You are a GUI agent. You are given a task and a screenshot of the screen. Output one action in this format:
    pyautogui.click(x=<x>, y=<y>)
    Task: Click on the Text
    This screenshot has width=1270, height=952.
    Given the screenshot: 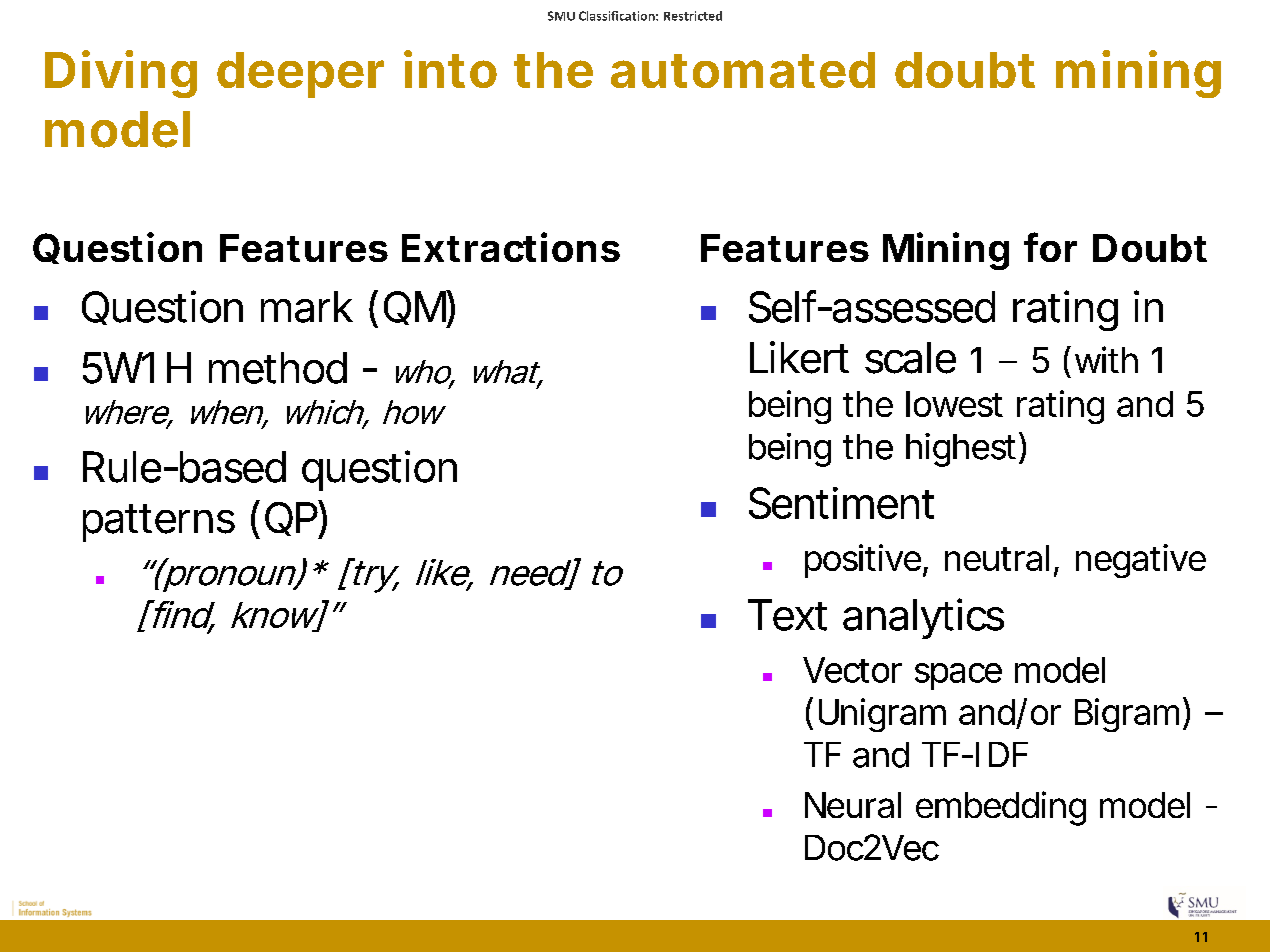 What is the action you would take?
    pyautogui.click(x=787, y=615)
